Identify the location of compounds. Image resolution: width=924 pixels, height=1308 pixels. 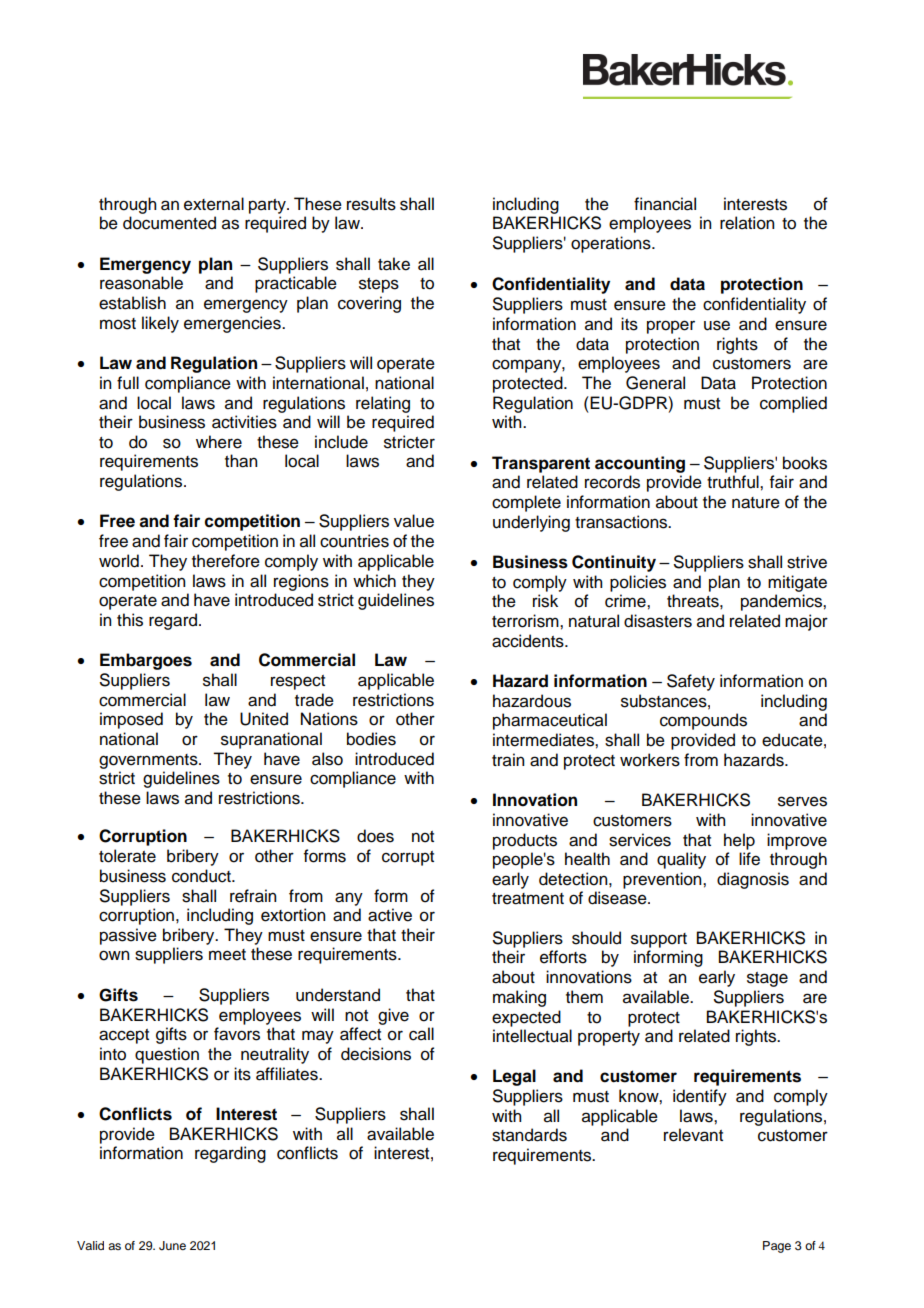
(703, 721).
